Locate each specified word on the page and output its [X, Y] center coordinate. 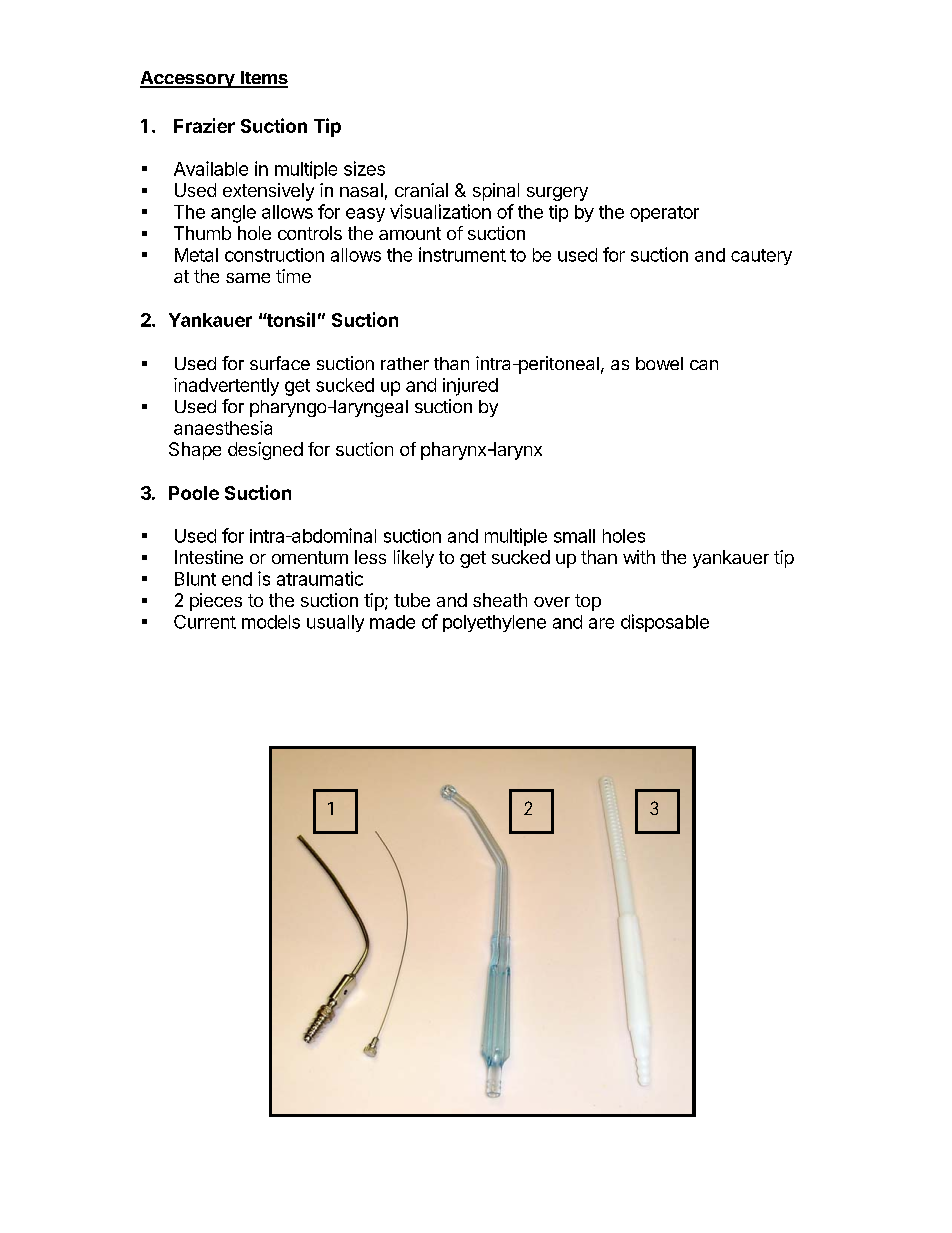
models [271, 622]
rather [405, 363]
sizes [364, 168]
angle [233, 214]
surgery [557, 194]
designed [265, 451]
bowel [659, 363]
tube [412, 600]
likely [414, 559]
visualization [440, 211]
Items [263, 79]
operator [664, 214]
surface [280, 363]
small [574, 536]
